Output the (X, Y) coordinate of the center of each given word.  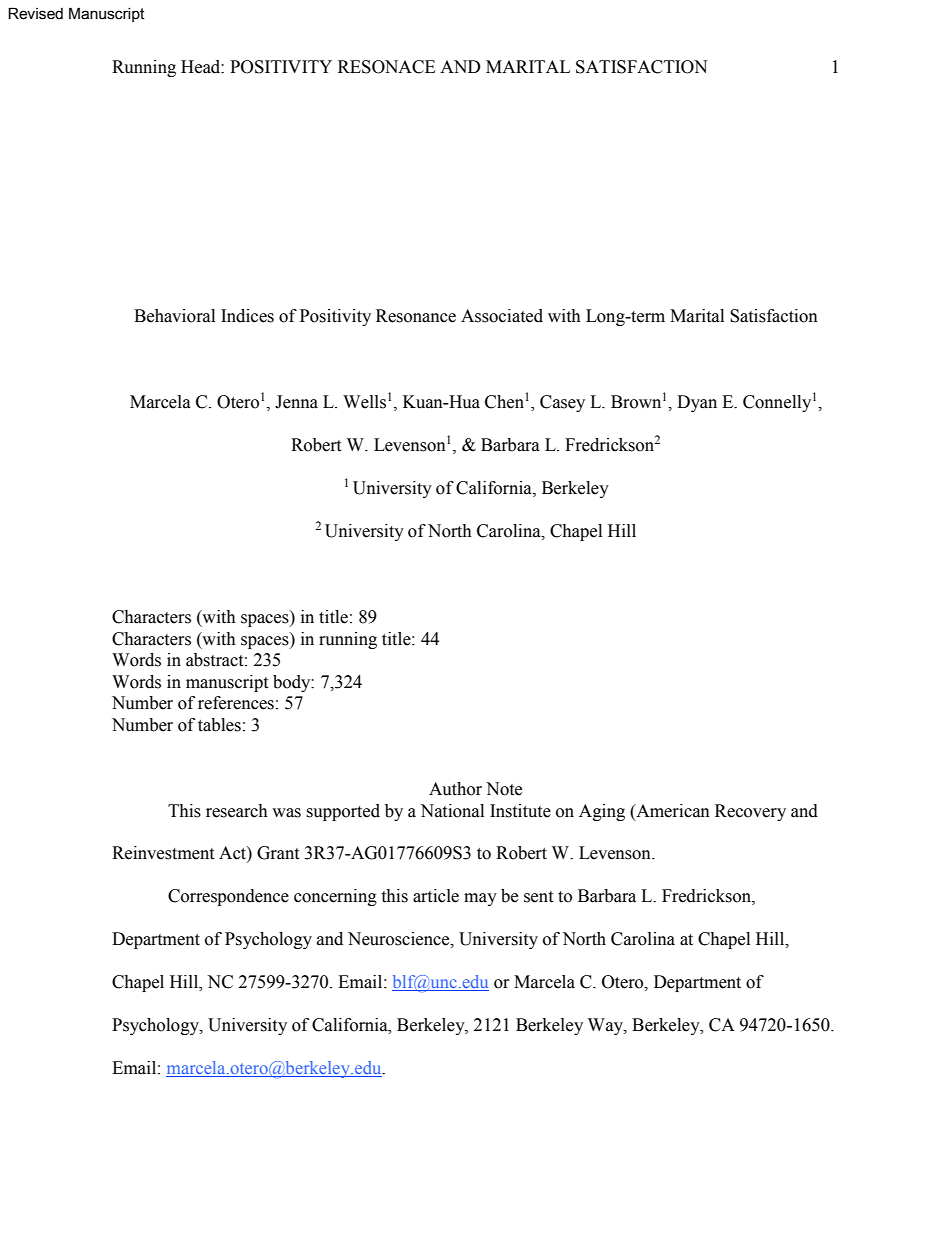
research (237, 811)
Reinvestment (163, 853)
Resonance (416, 316)
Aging (602, 812)
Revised (35, 13)
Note (504, 789)
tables (219, 725)
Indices (247, 316)
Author (455, 789)
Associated (502, 316)
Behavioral (174, 316)
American (672, 811)
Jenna (296, 402)
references (236, 703)
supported (343, 812)
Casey (562, 403)
